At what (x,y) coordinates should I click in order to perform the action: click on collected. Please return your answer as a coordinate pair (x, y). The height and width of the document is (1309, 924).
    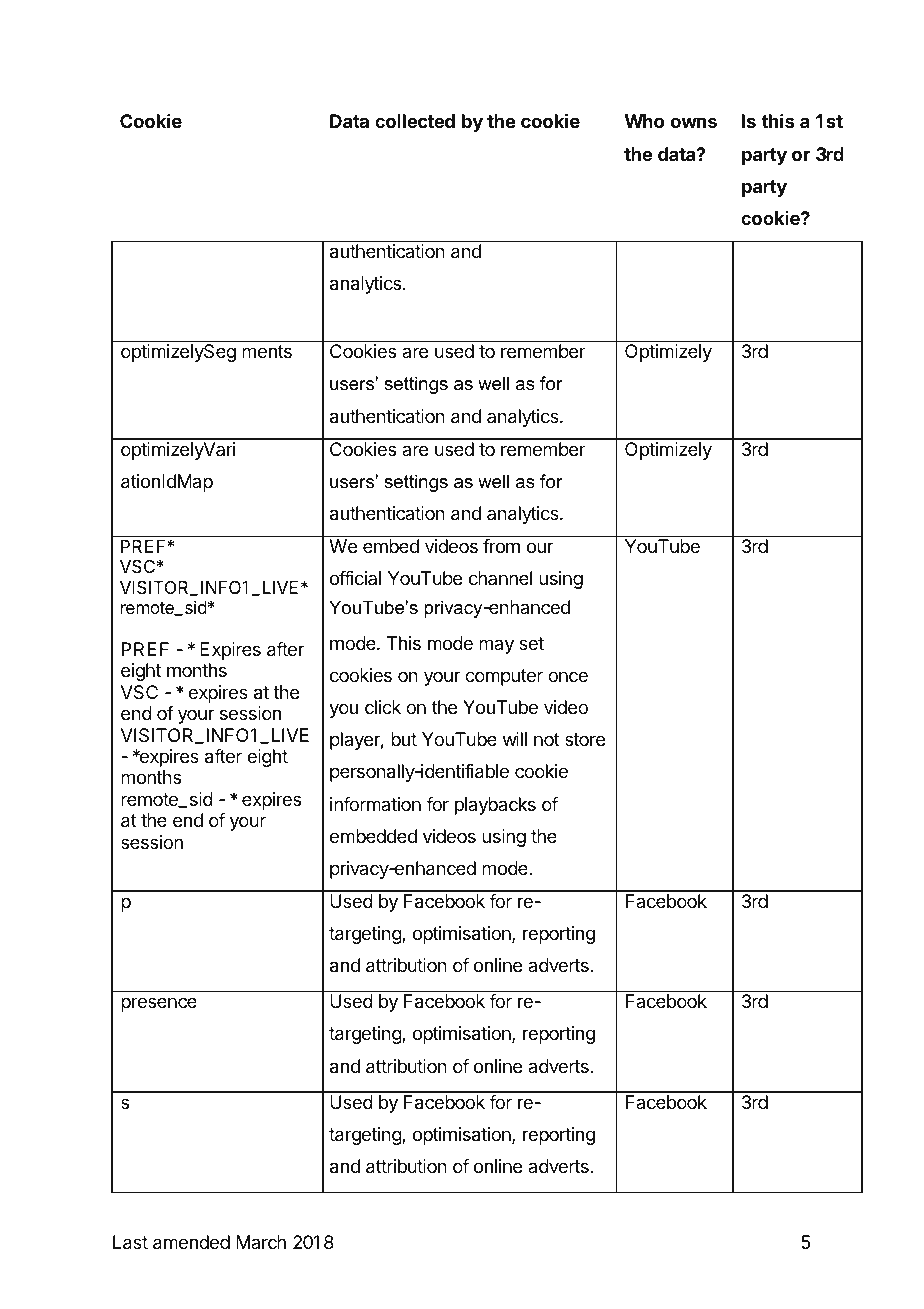
    Looking at the image, I should click on (415, 121).
